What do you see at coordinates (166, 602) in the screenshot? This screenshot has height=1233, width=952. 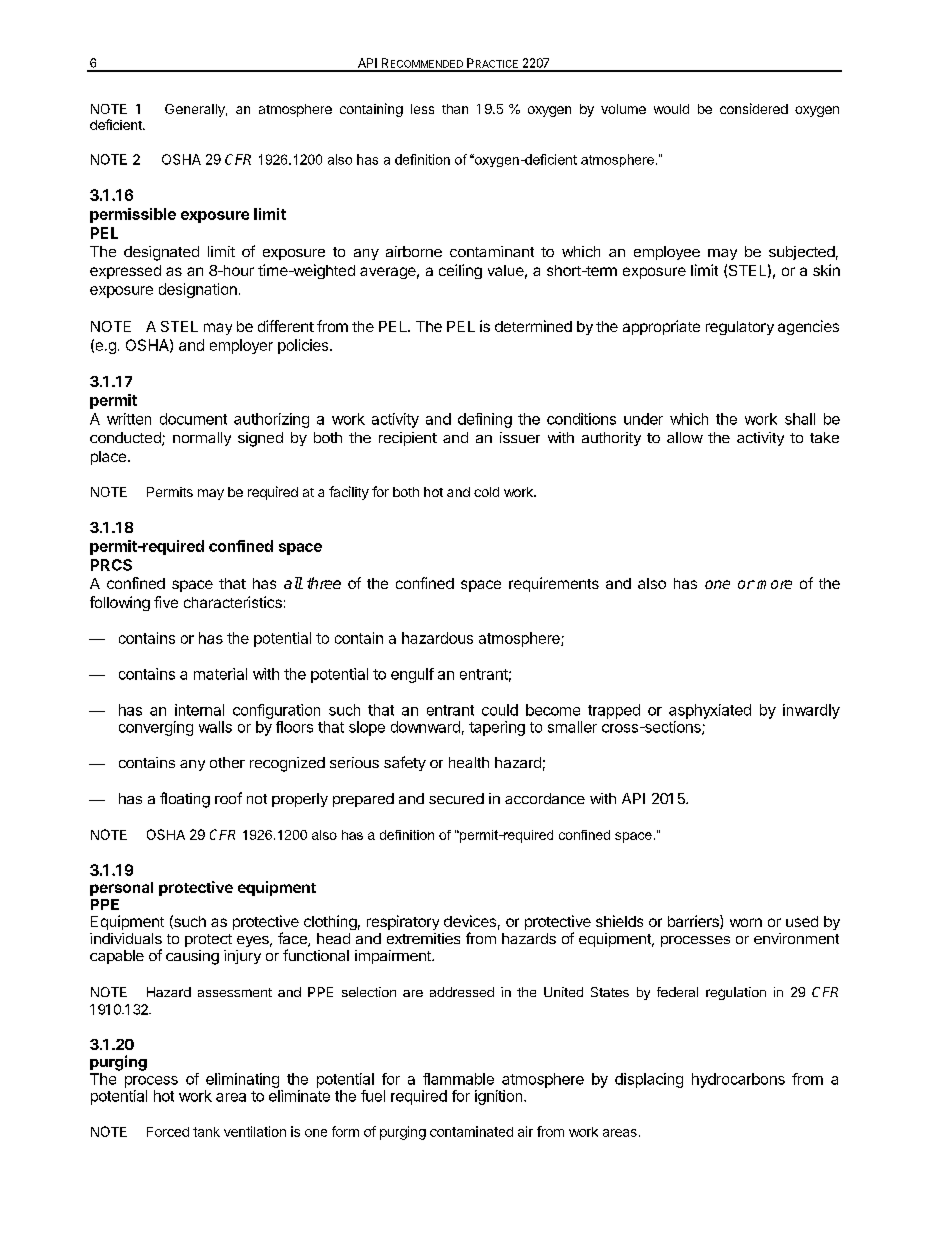 I see `five` at bounding box center [166, 602].
